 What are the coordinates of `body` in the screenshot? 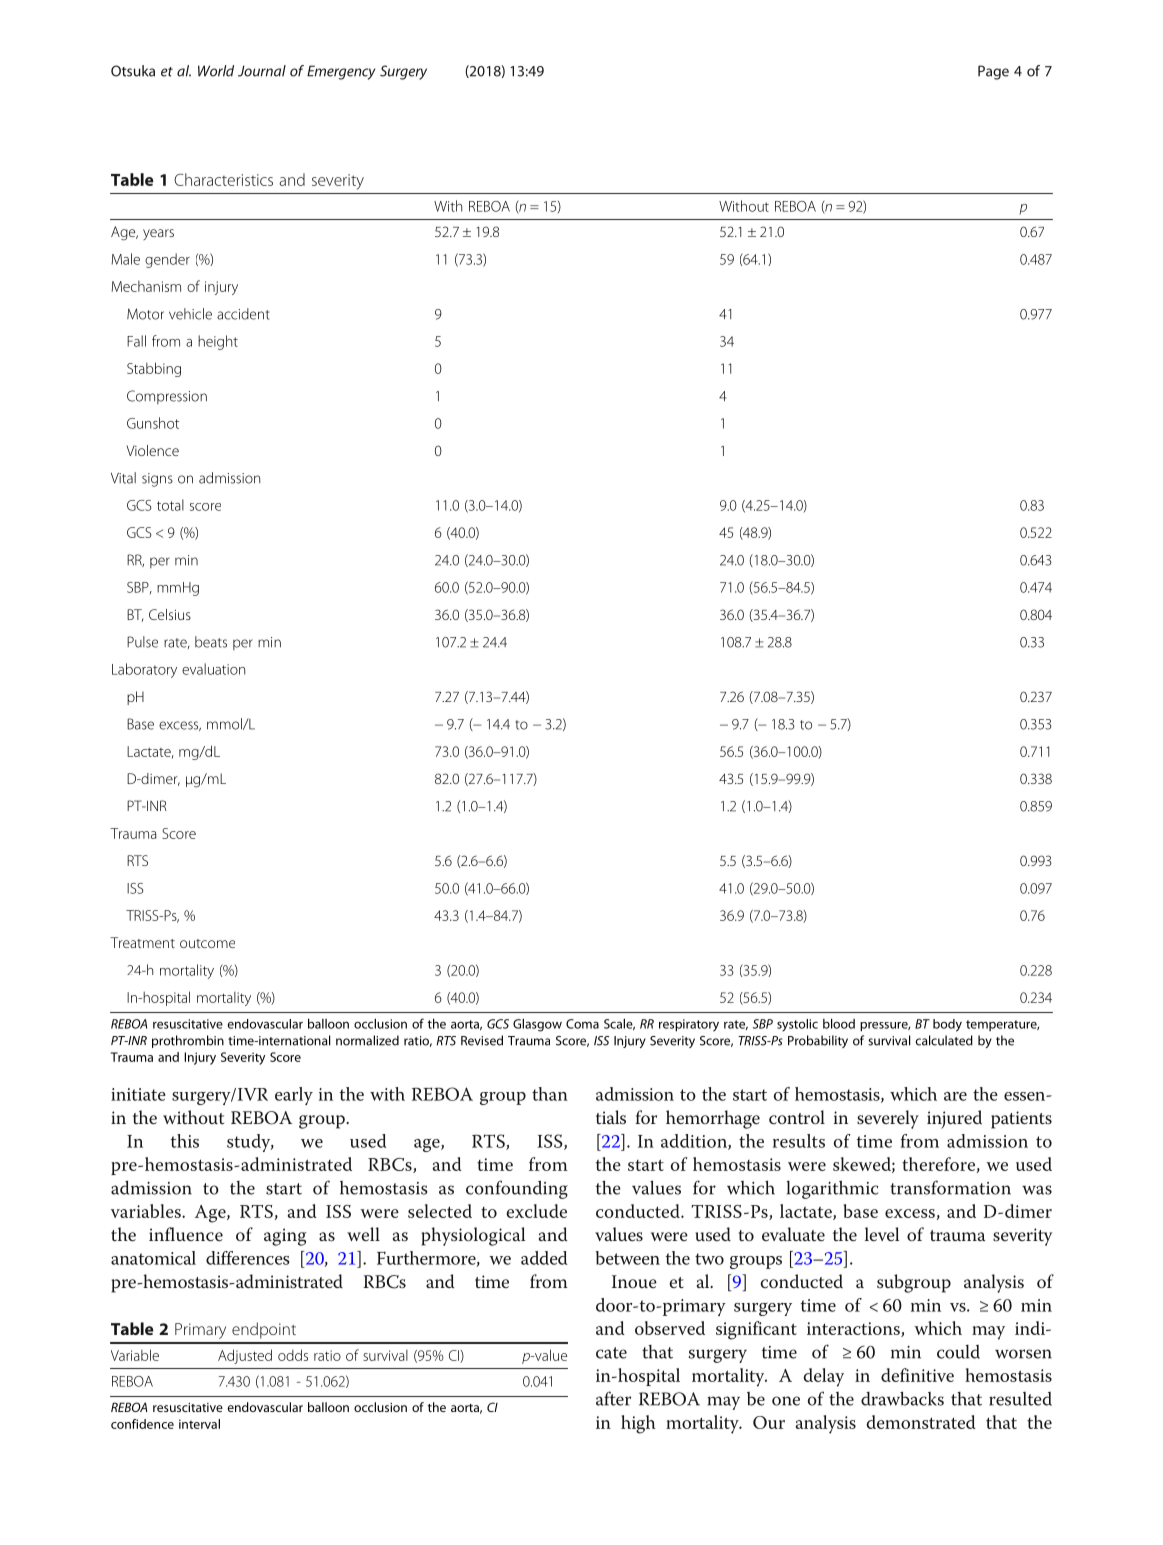 It's located at (947, 1025).
